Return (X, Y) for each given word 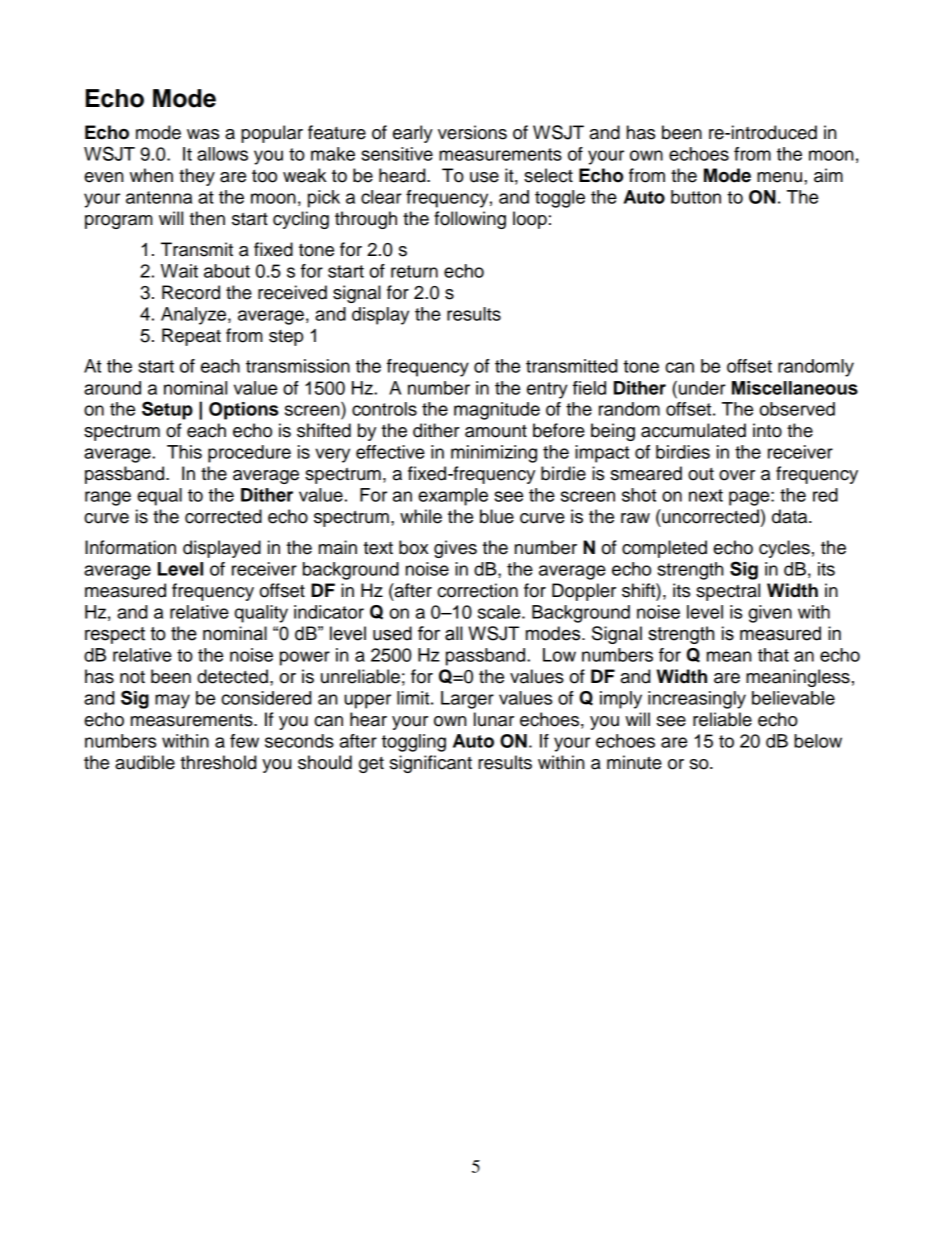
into (767, 430)
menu (779, 177)
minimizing (494, 454)
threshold (218, 762)
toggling (414, 743)
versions (472, 132)
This (184, 452)
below (818, 741)
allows (222, 154)
